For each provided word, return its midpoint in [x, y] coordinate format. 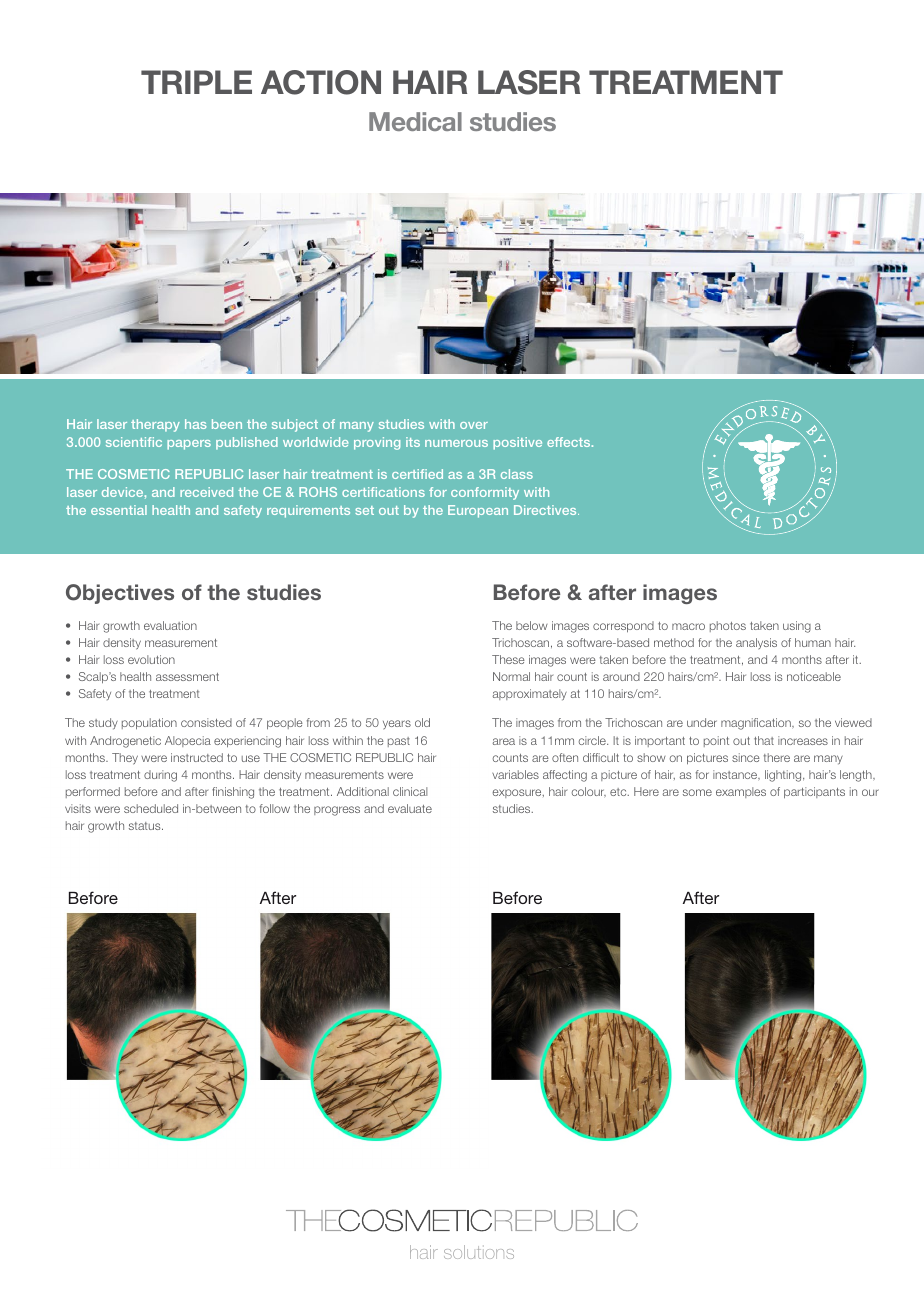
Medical [415, 121]
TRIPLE [196, 82]
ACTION [321, 82]
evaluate [410, 808]
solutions [479, 1252]
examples [741, 792]
